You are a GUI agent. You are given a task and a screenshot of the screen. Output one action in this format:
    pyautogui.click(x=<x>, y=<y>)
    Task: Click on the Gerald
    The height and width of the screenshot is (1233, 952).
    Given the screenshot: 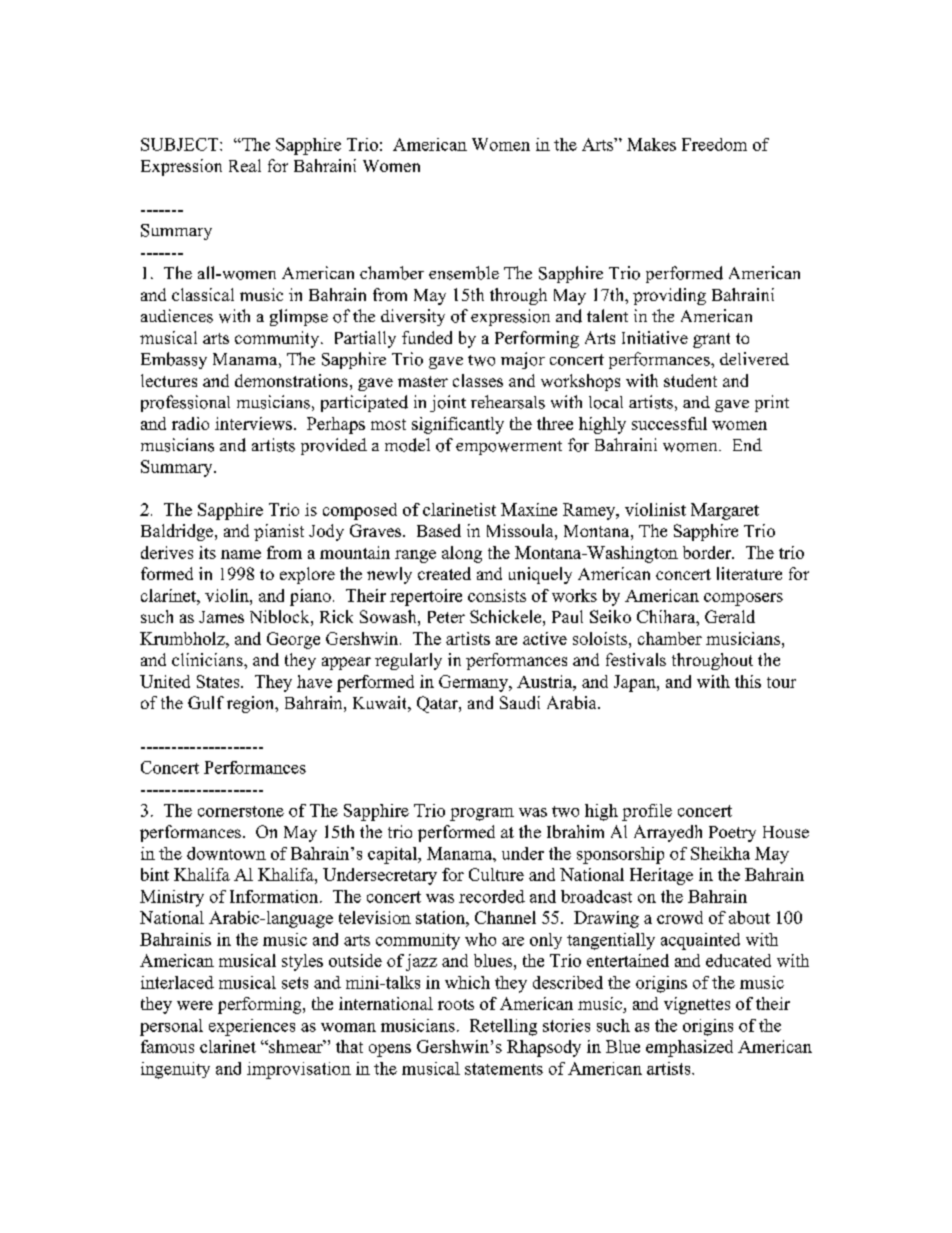 What is the action you would take?
    pyautogui.click(x=730, y=616)
